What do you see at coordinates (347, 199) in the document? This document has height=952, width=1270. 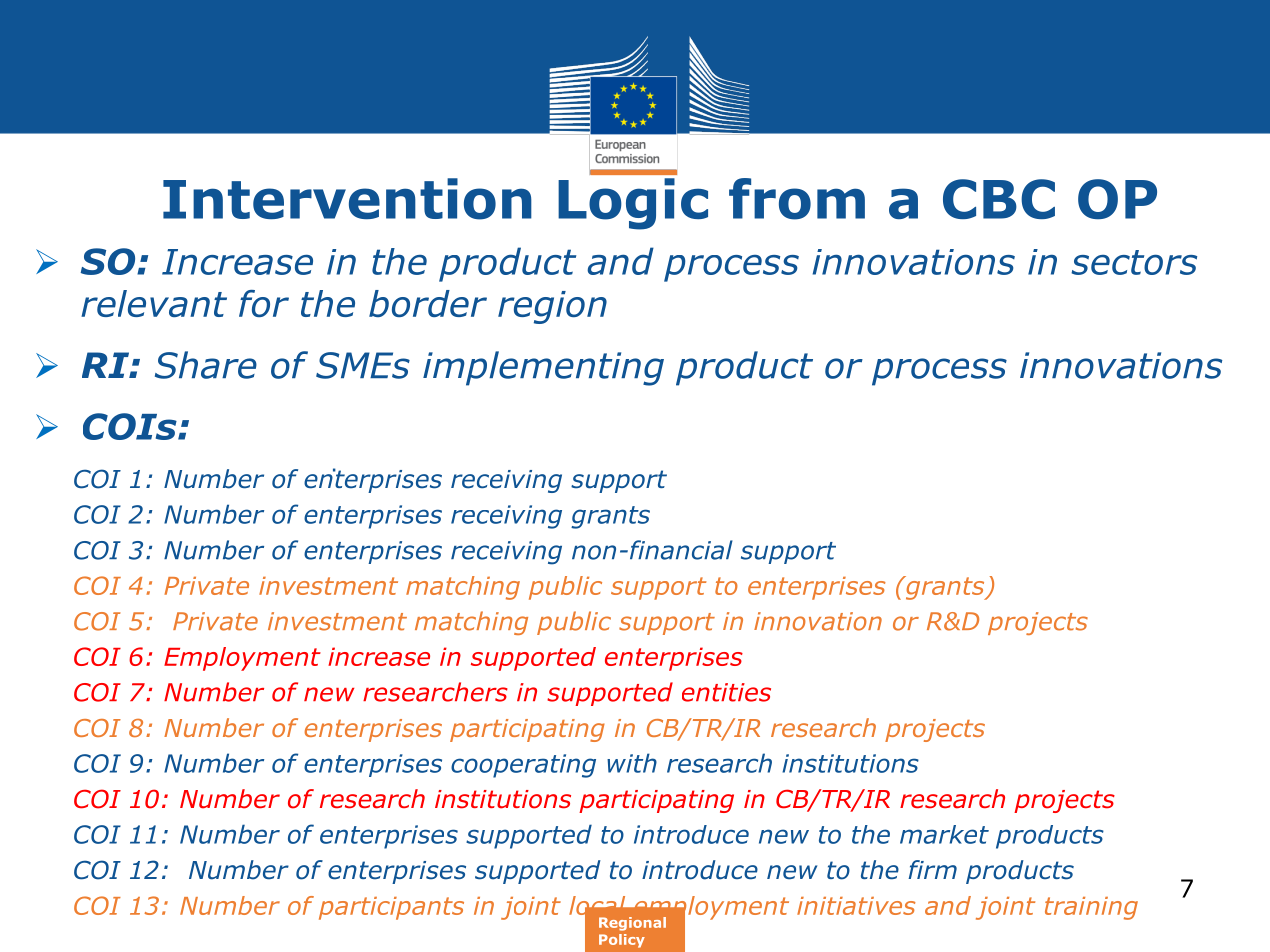 I see `Intervention` at bounding box center [347, 199].
